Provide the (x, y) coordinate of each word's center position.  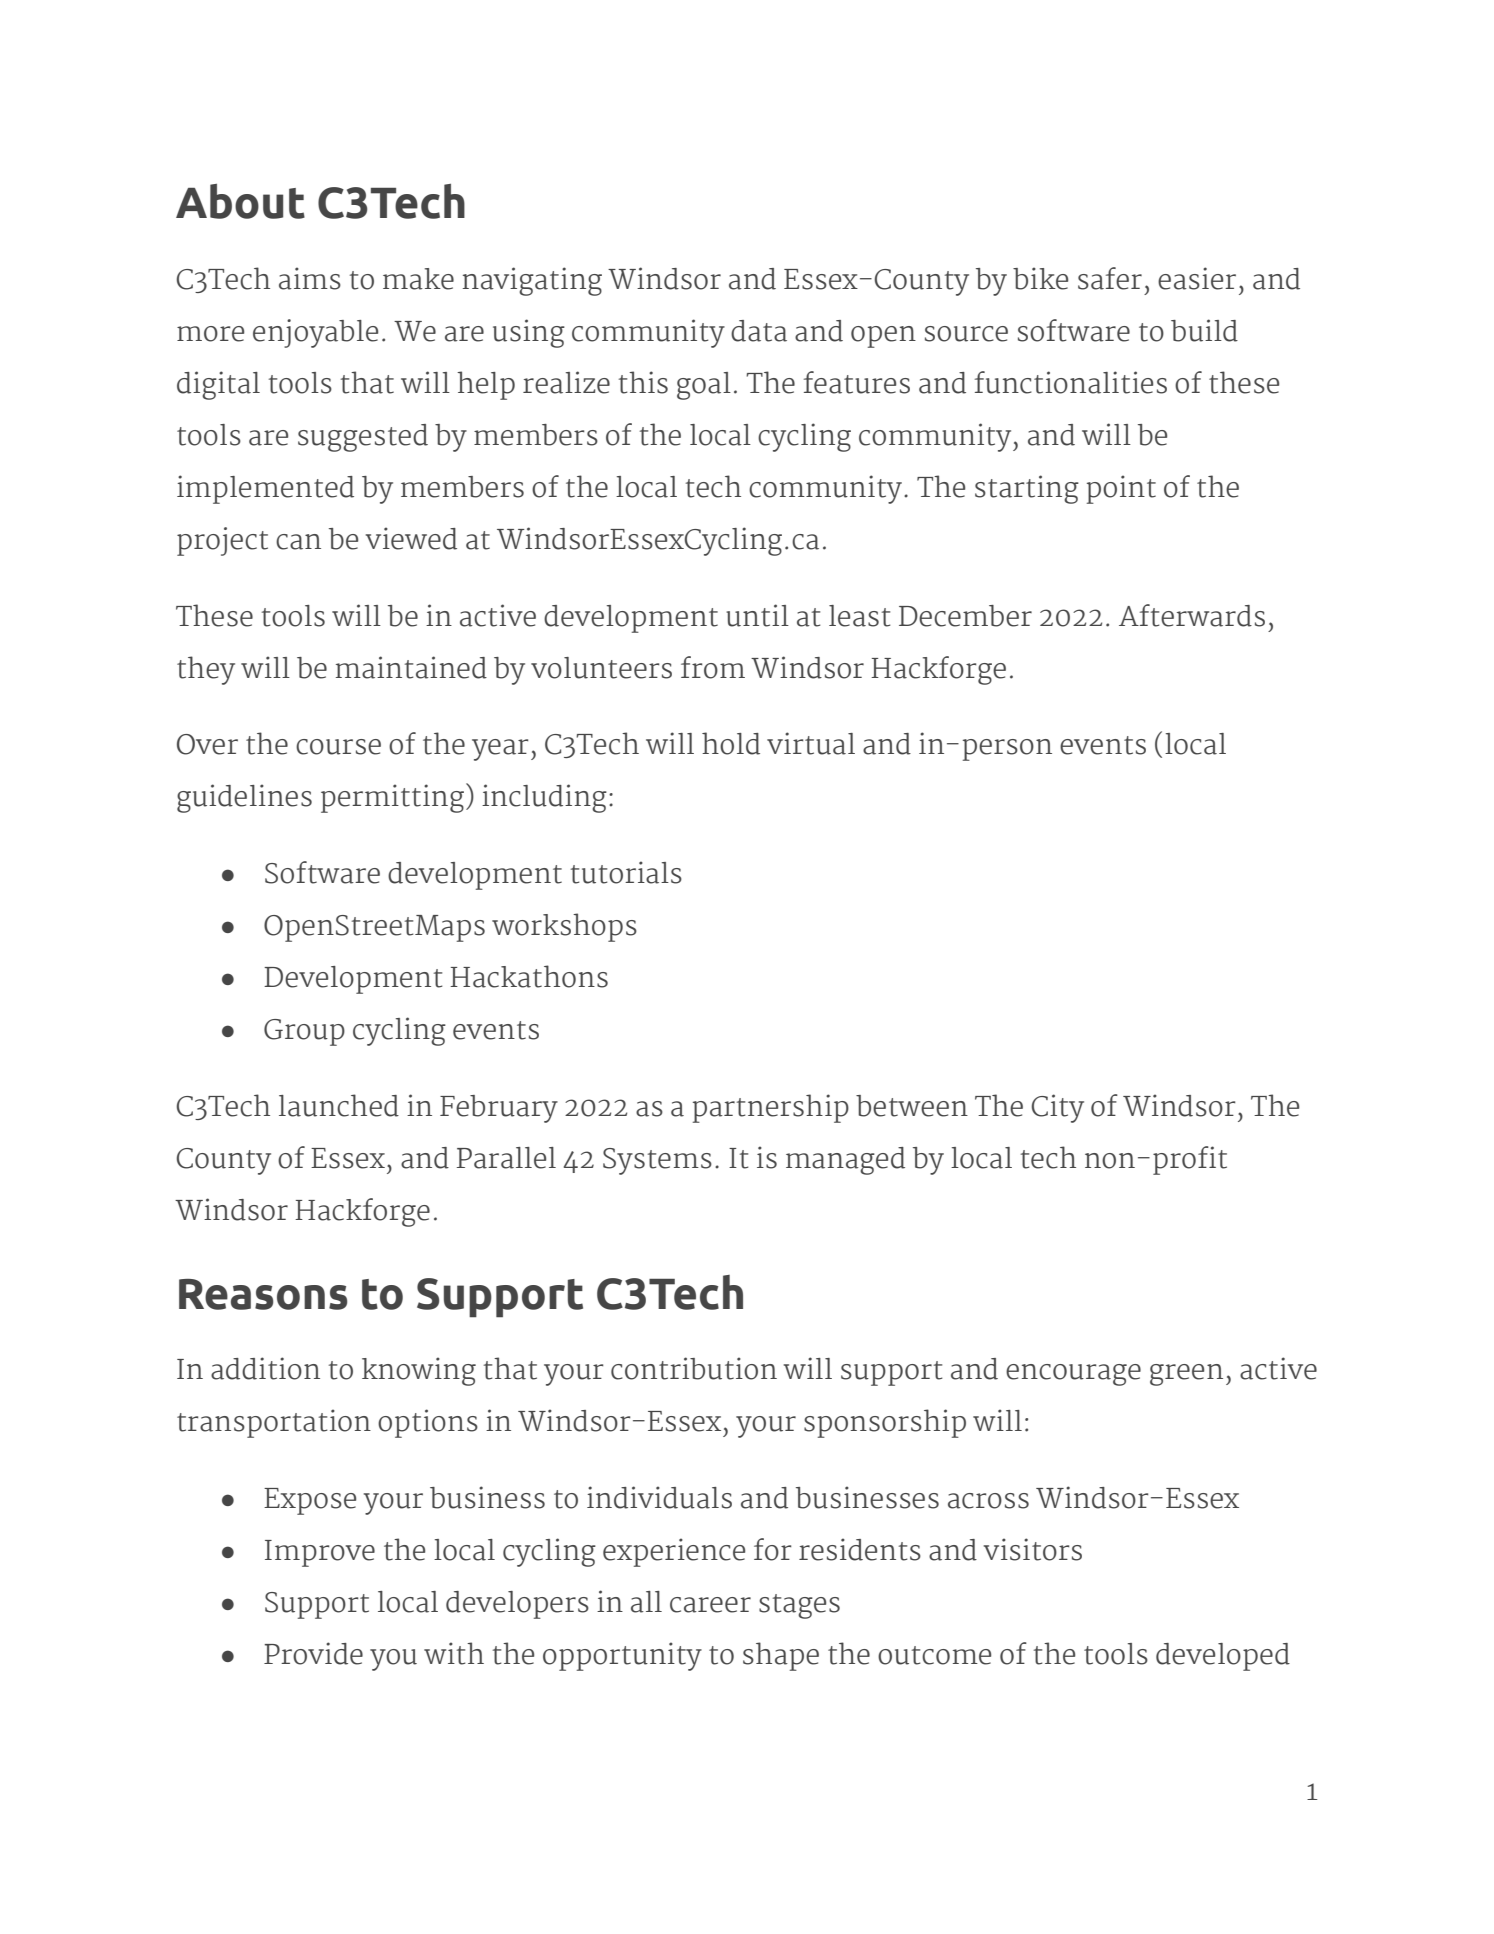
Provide (313, 1653)
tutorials (626, 872)
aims (310, 278)
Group (304, 1032)
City (1057, 1108)
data (759, 331)
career (710, 1605)
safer (1110, 278)
